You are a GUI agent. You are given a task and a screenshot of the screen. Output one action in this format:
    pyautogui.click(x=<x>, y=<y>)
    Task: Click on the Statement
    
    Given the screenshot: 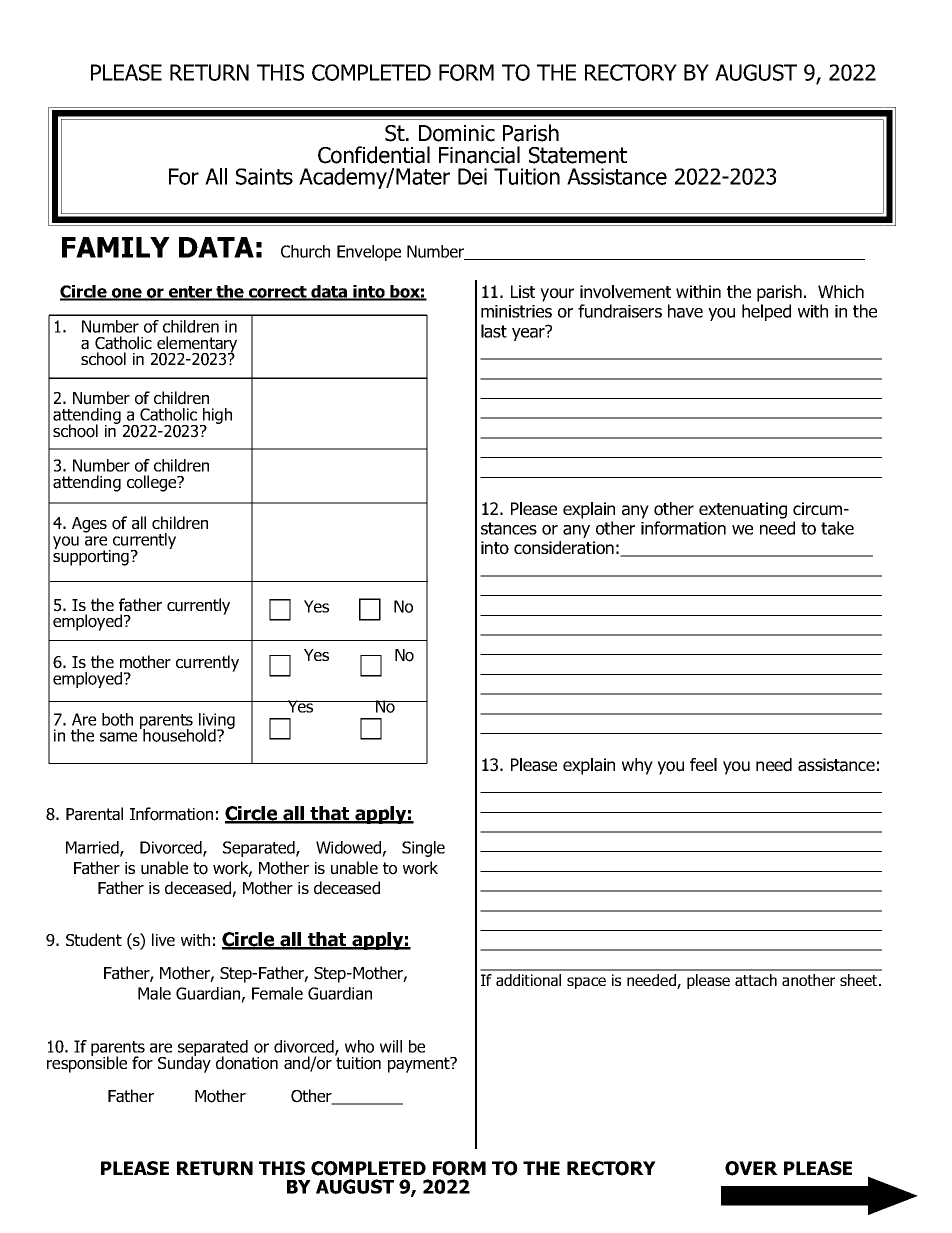 What is the action you would take?
    pyautogui.click(x=578, y=155)
